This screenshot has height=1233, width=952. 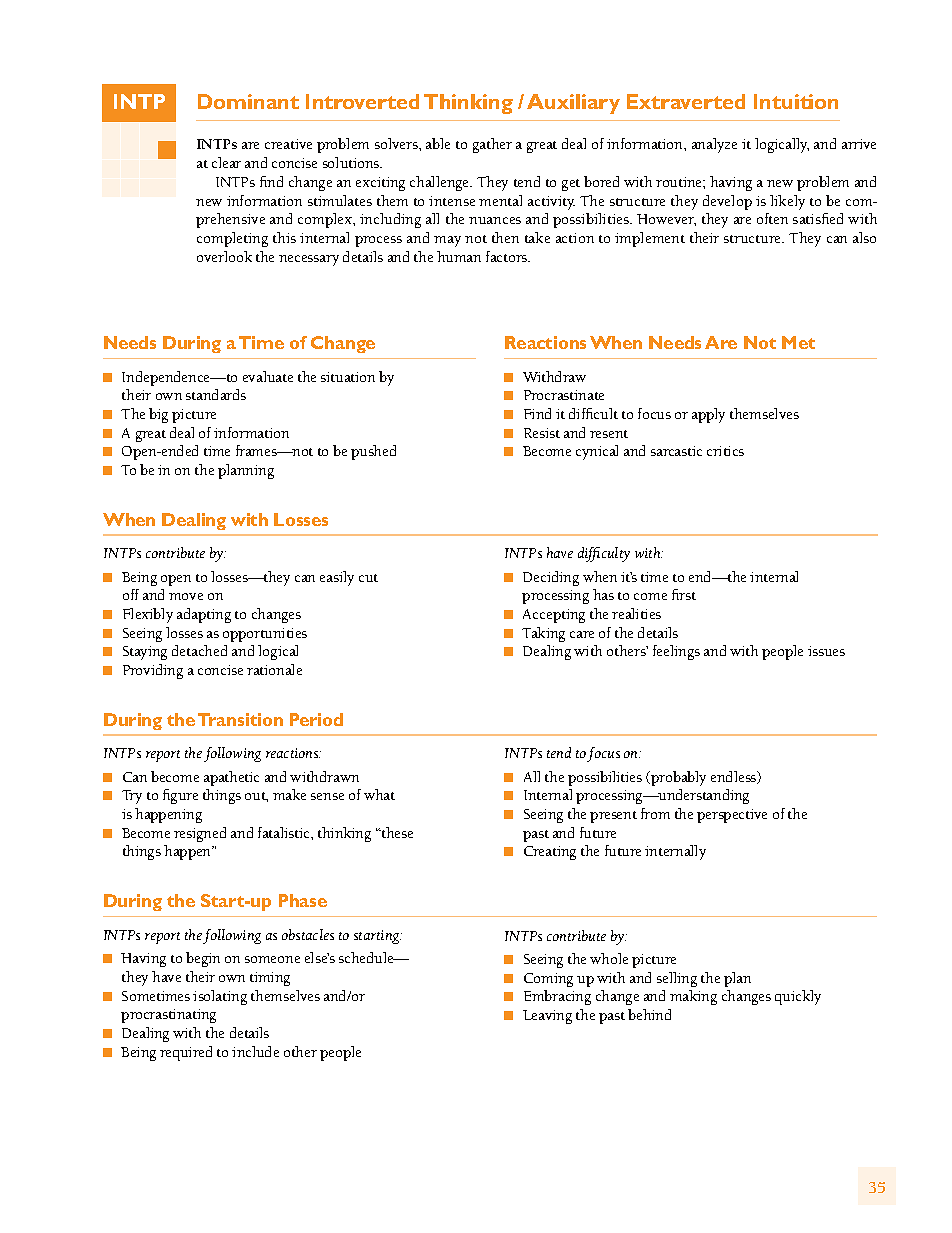 What do you see at coordinates (734, 777) in the screenshot?
I see `endless` at bounding box center [734, 777].
